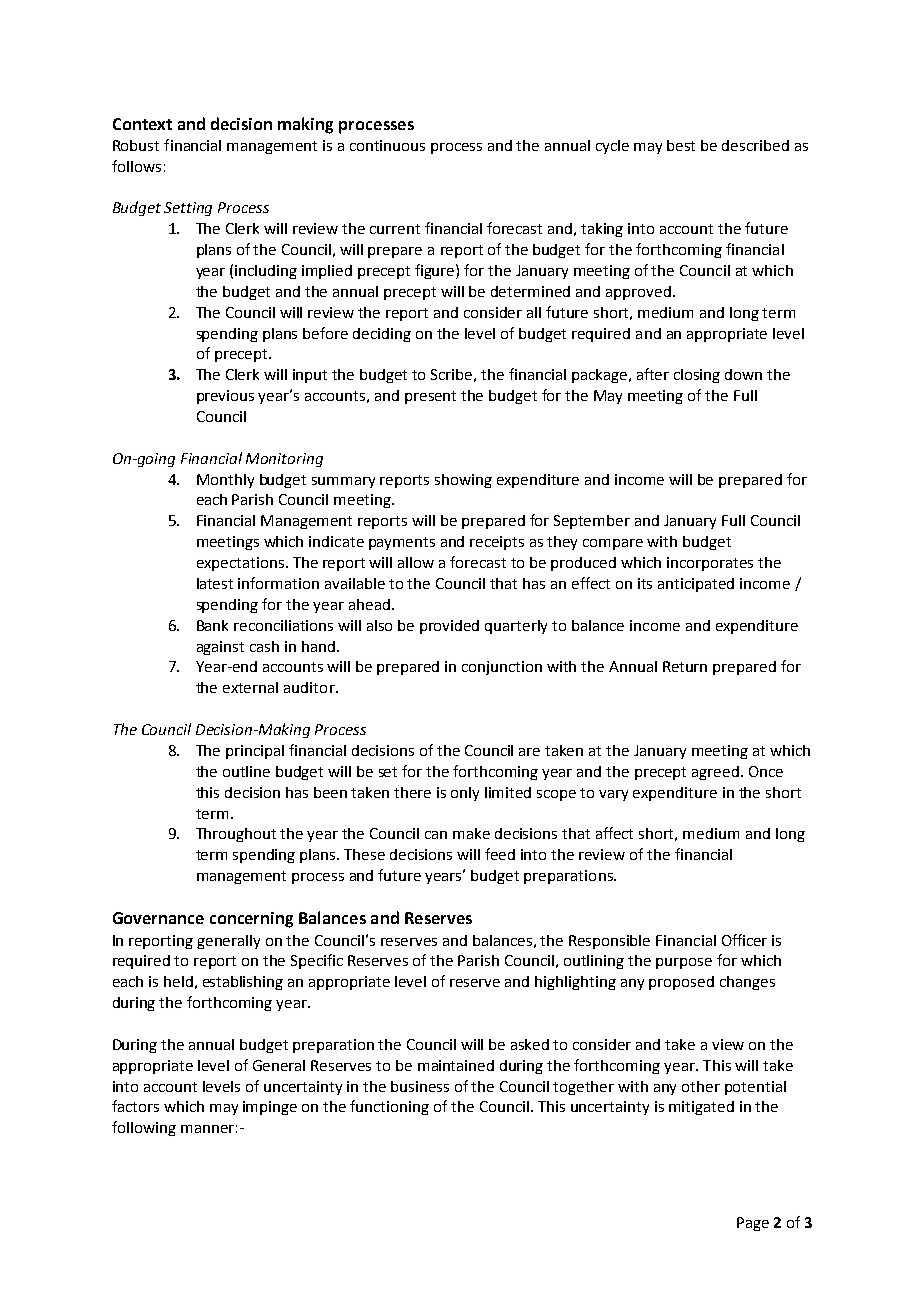 Image resolution: width=924 pixels, height=1308 pixels. Describe the element at coordinates (387, 145) in the screenshot. I see `continuous` at that location.
